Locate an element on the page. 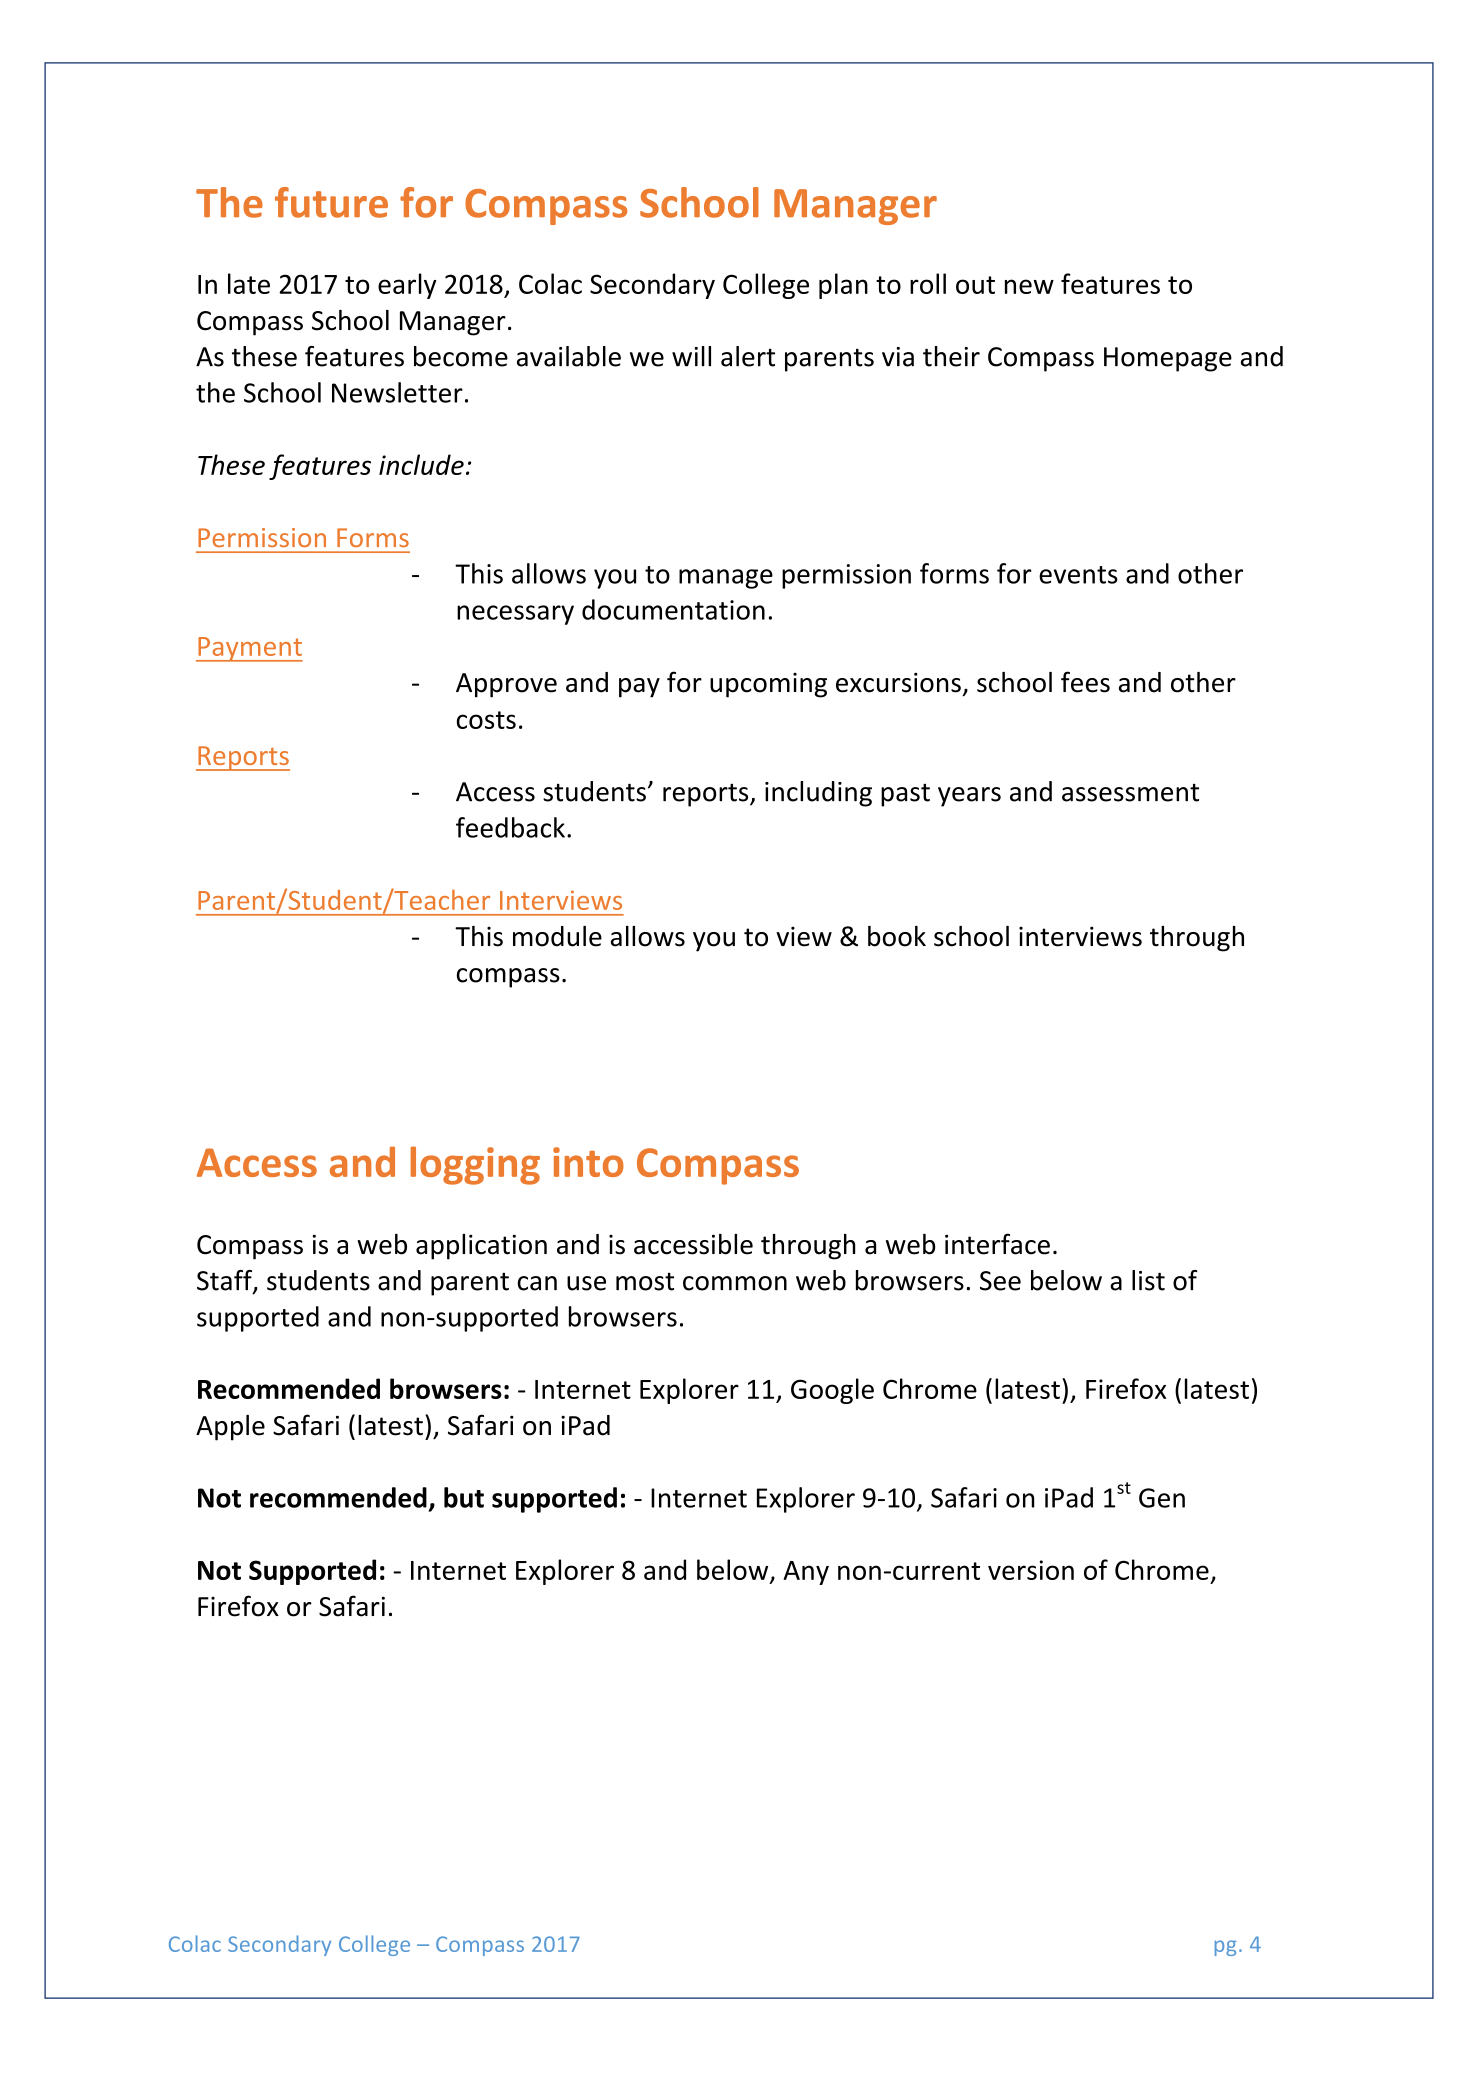  book is located at coordinates (897, 936).
